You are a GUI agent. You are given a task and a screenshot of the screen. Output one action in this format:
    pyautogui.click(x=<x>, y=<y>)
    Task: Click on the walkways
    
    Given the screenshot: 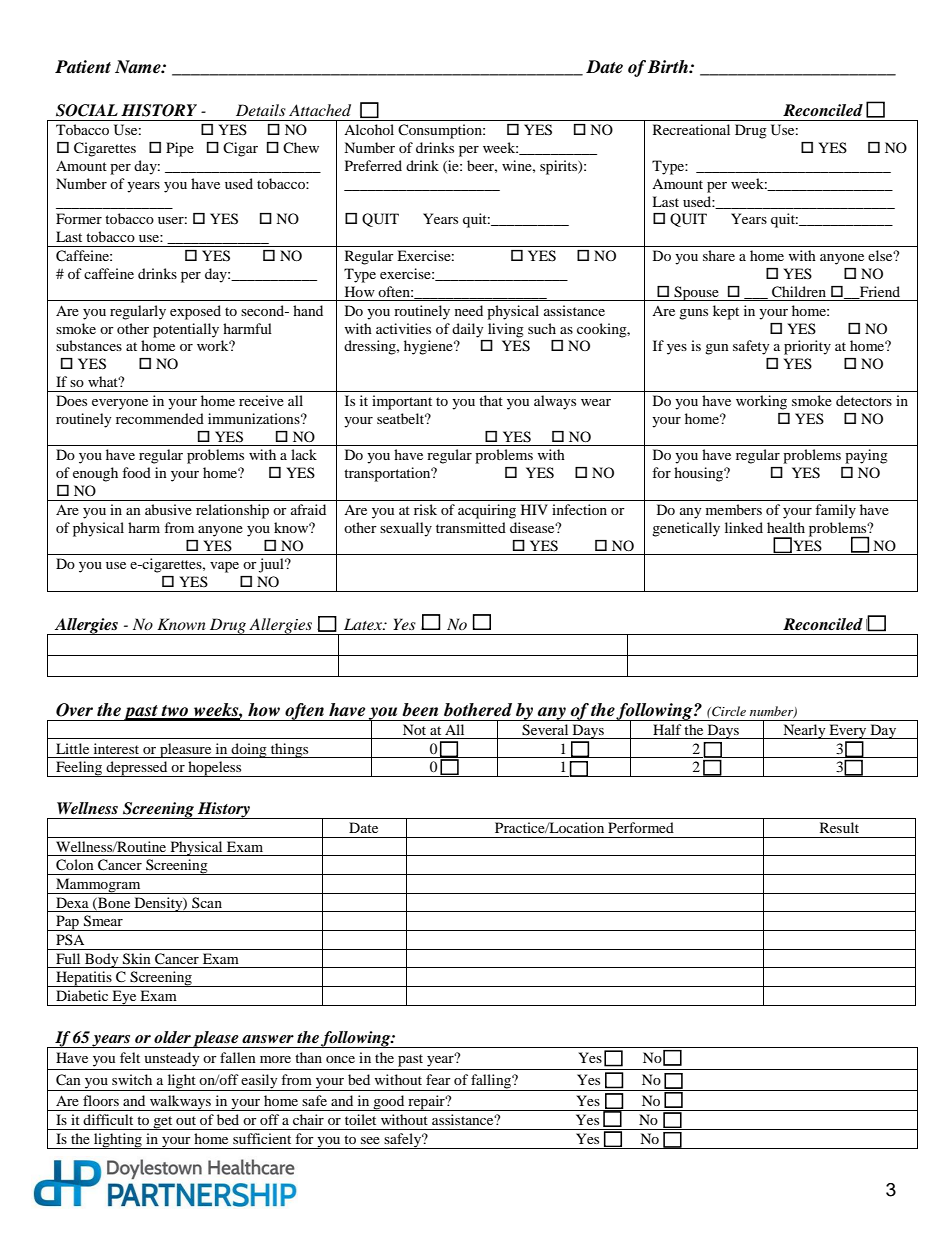 What is the action you would take?
    pyautogui.click(x=180, y=1103)
